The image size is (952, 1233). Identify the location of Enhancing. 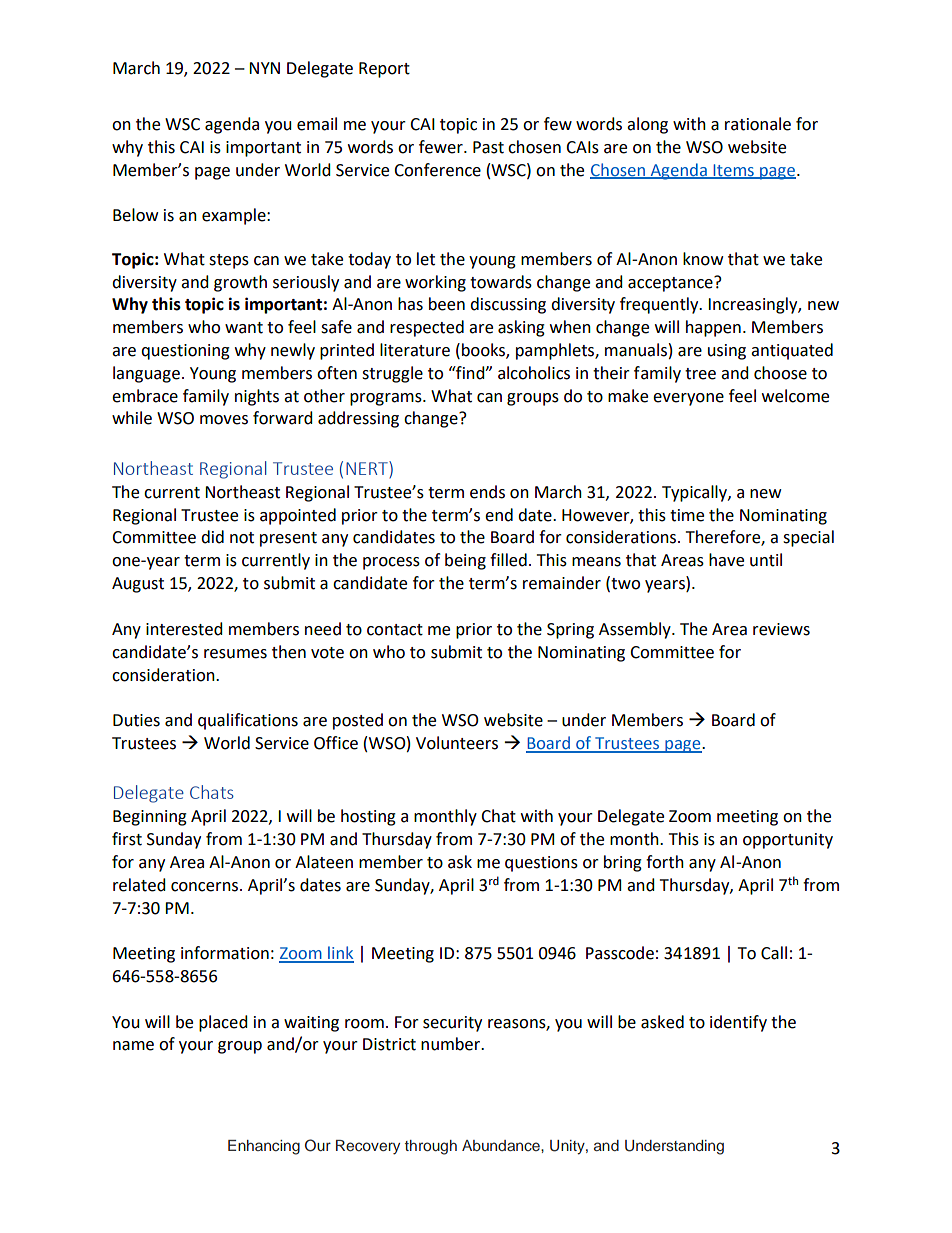
(264, 1147).
